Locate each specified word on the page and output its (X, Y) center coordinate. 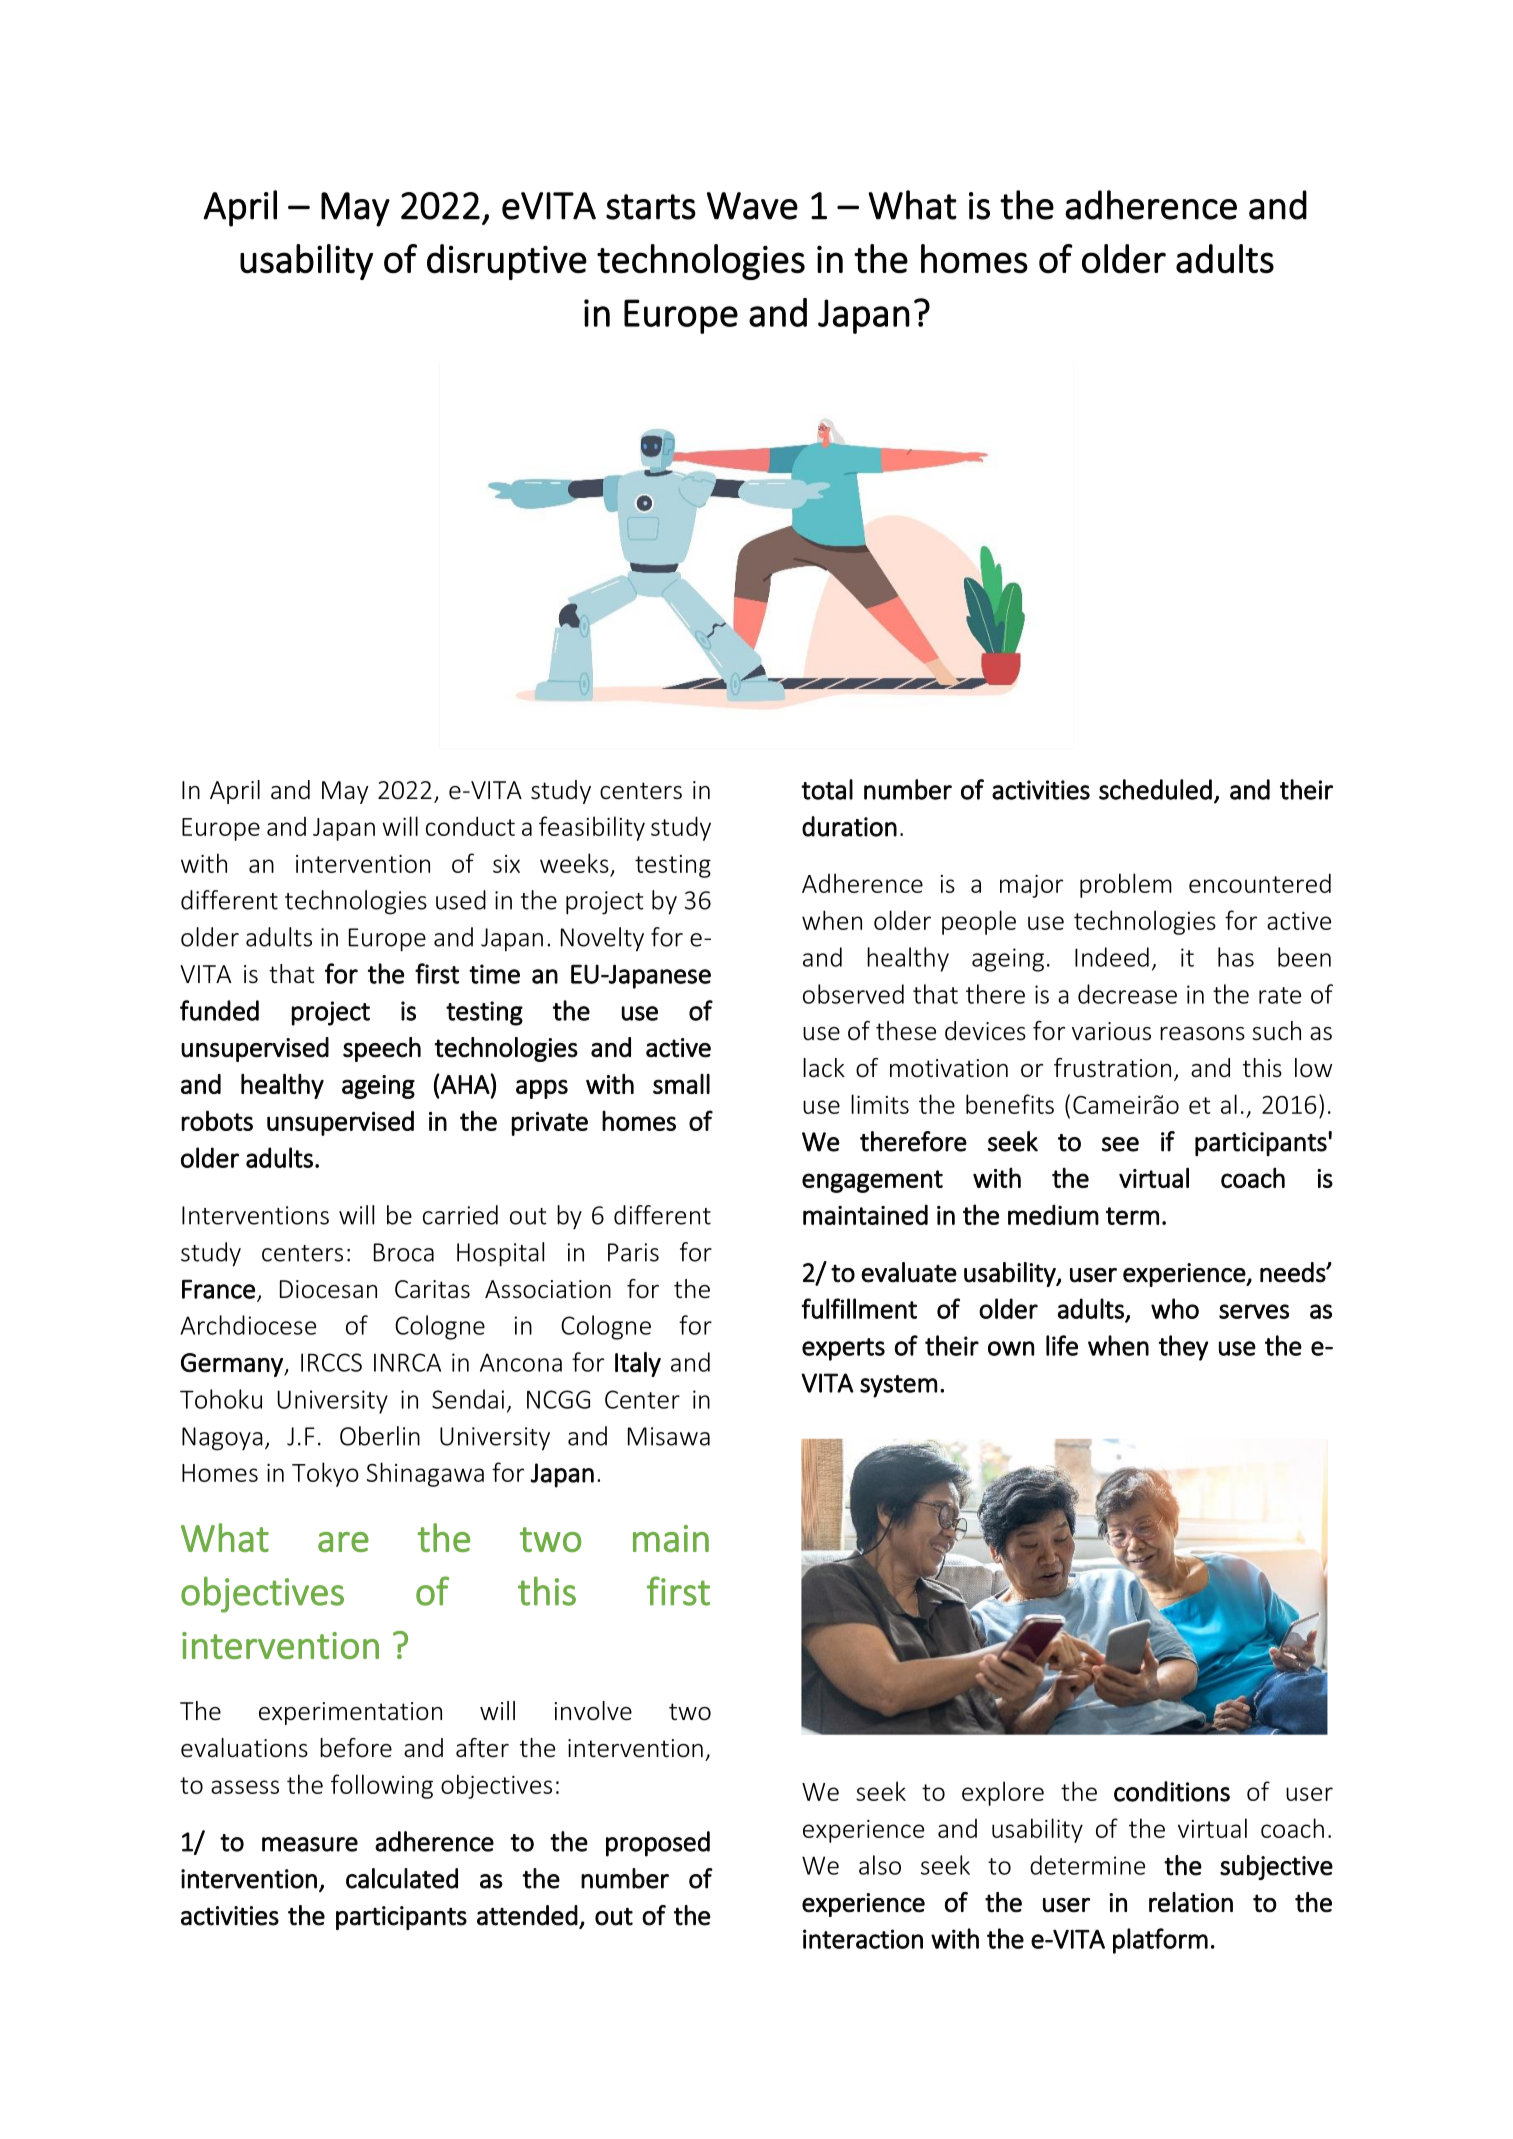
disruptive (507, 262)
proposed (658, 1844)
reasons (1202, 1034)
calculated (402, 1878)
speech (382, 1049)
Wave (752, 206)
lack (824, 1068)
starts (651, 207)
